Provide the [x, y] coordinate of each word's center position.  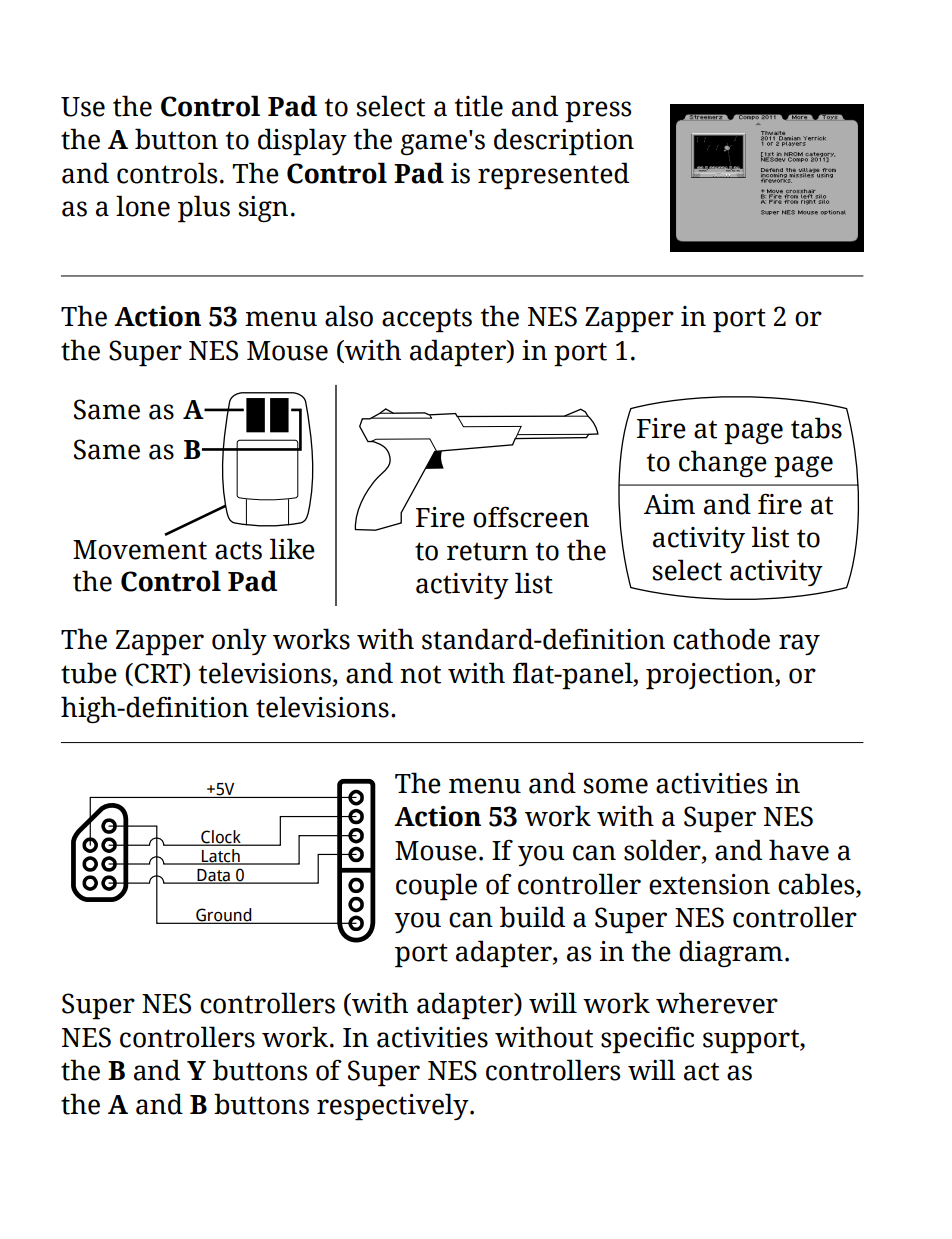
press [598, 112]
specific [647, 1040]
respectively [394, 1107]
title [479, 106]
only [239, 641]
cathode [721, 639]
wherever [717, 1003]
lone [143, 206]
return [487, 551]
